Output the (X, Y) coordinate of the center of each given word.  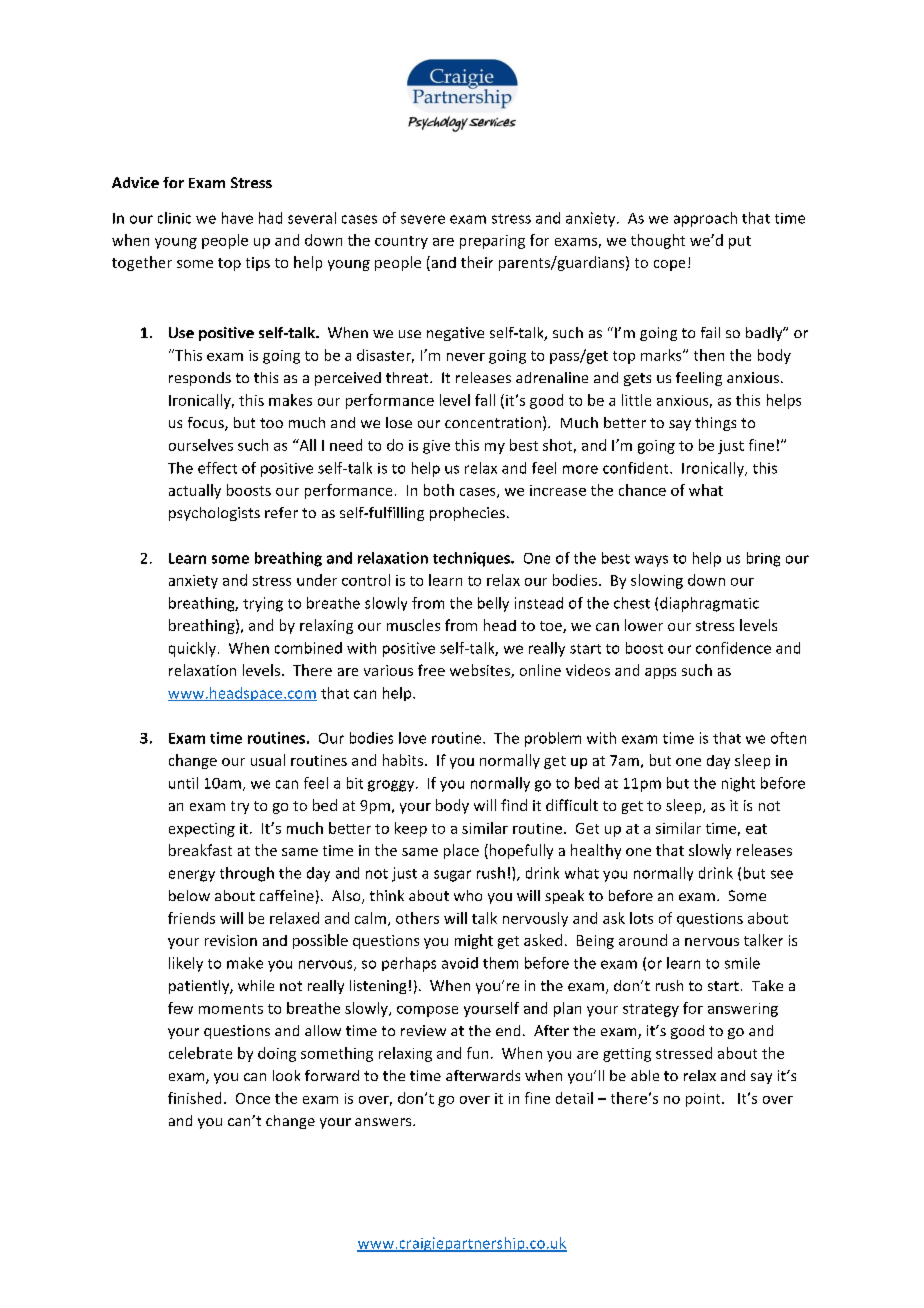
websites (481, 671)
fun (477, 1053)
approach (705, 219)
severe (423, 219)
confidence (733, 648)
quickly (192, 649)
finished (194, 1098)
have (237, 218)
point (704, 1100)
